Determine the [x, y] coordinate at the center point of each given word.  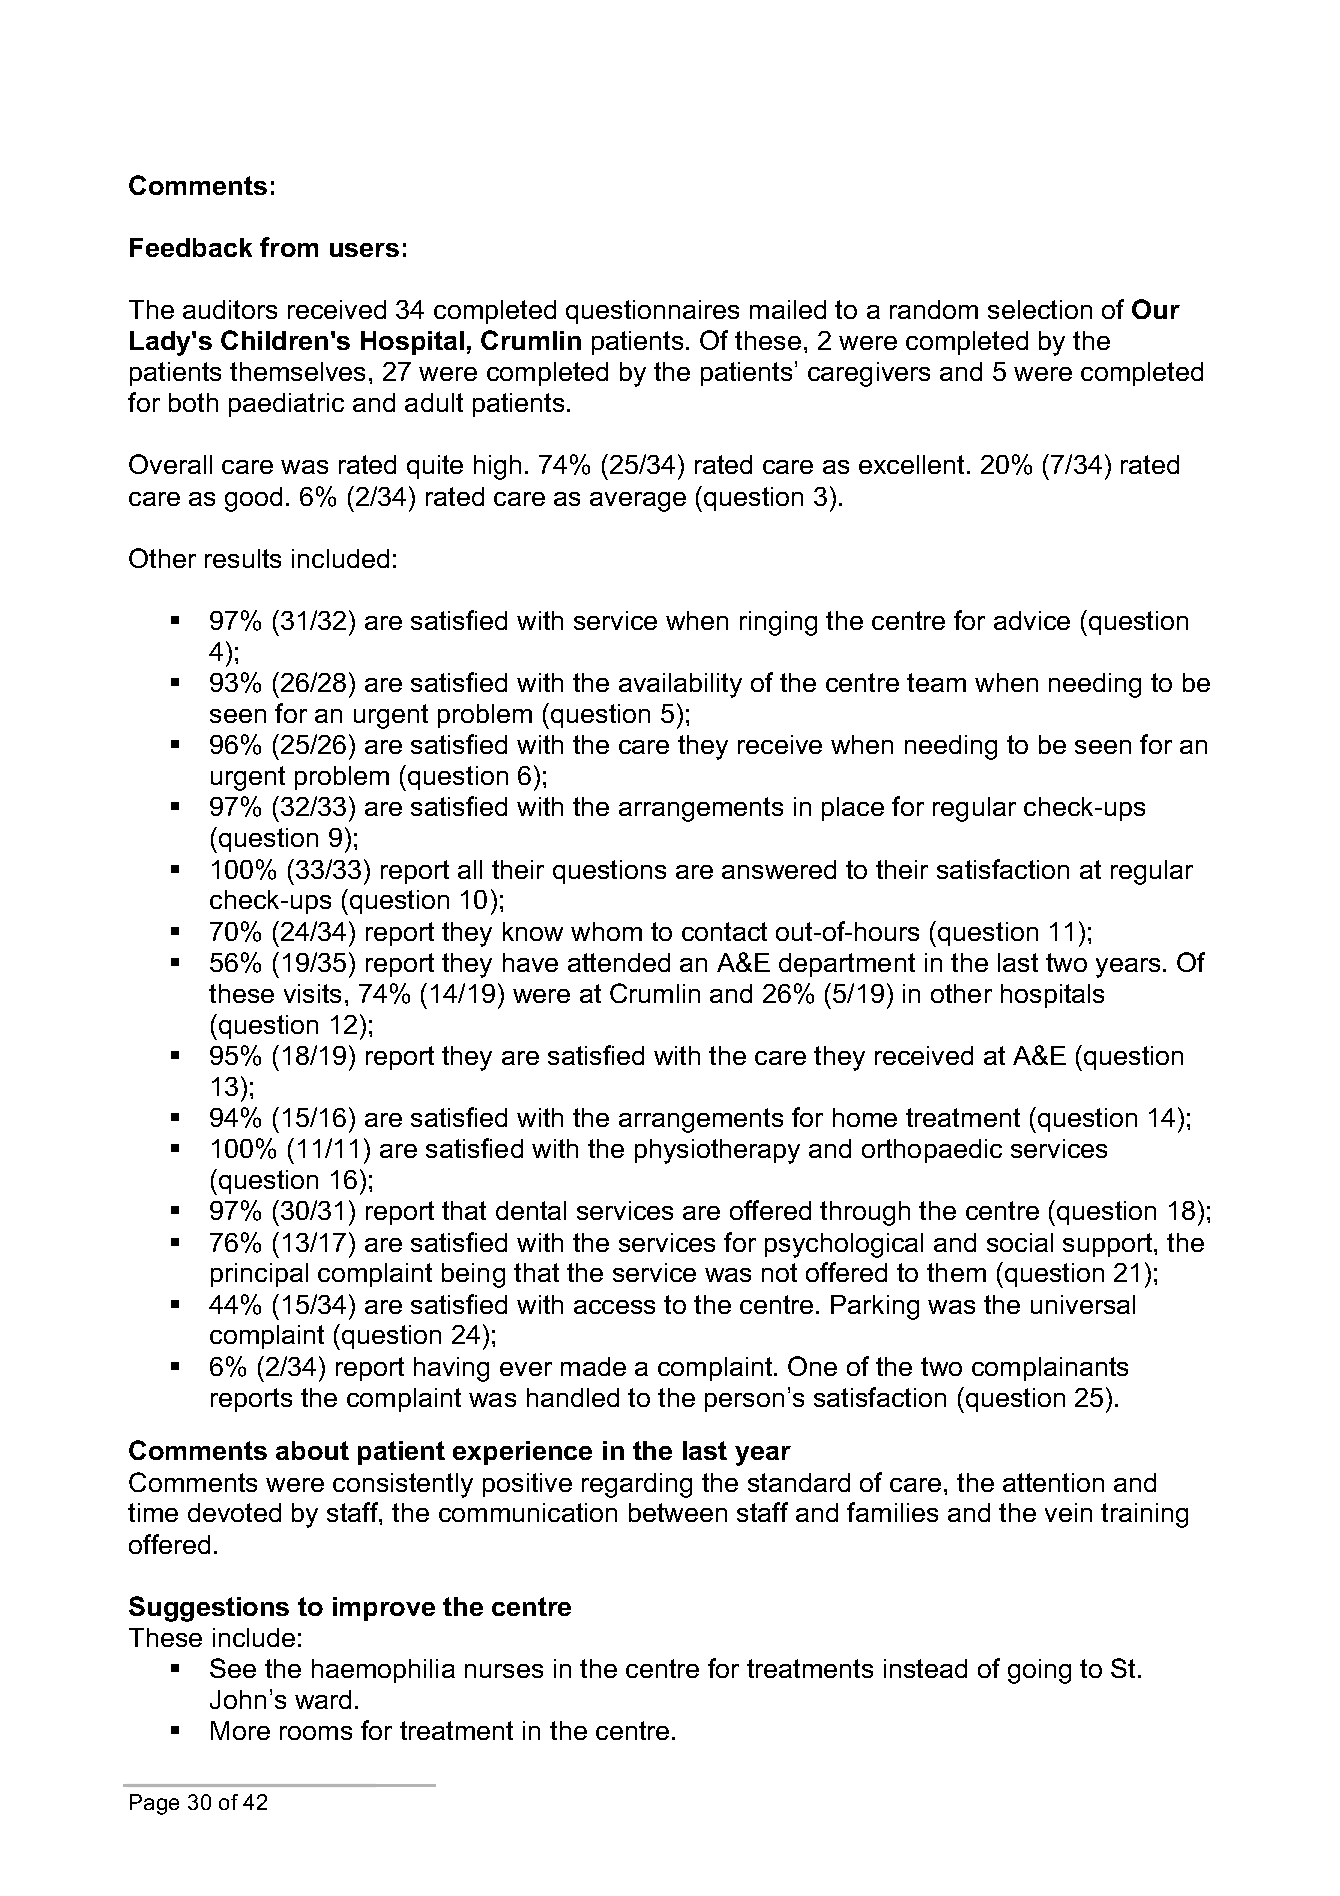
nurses [504, 1671]
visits [312, 993]
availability [680, 685]
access [614, 1307]
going [1039, 1671]
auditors [230, 309]
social [1020, 1242]
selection [1040, 309]
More [240, 1730]
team [936, 682]
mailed [788, 309]
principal [259, 1275]
